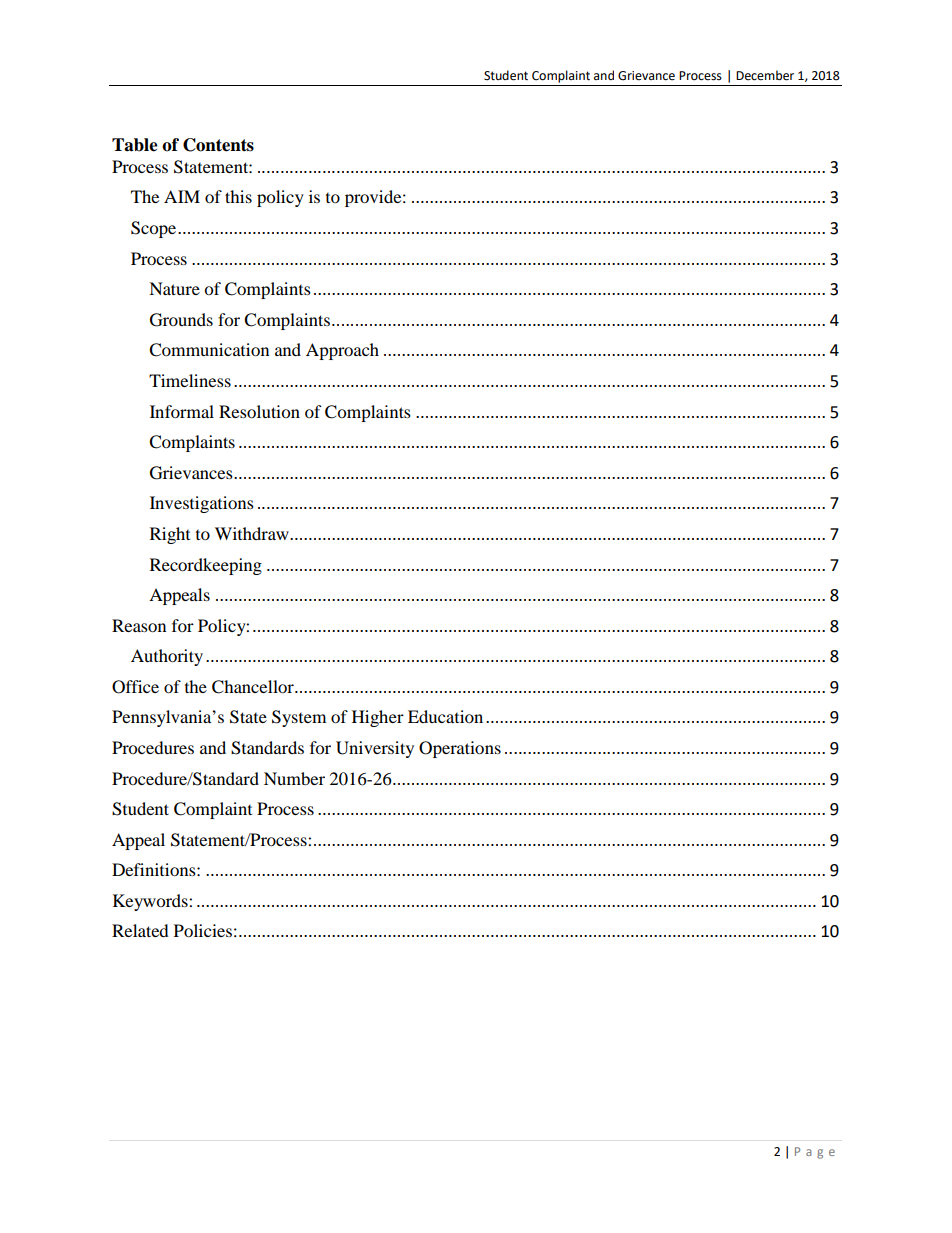 This screenshot has width=952, height=1233. What do you see at coordinates (254, 687) in the screenshot?
I see `Chancellor` at bounding box center [254, 687].
